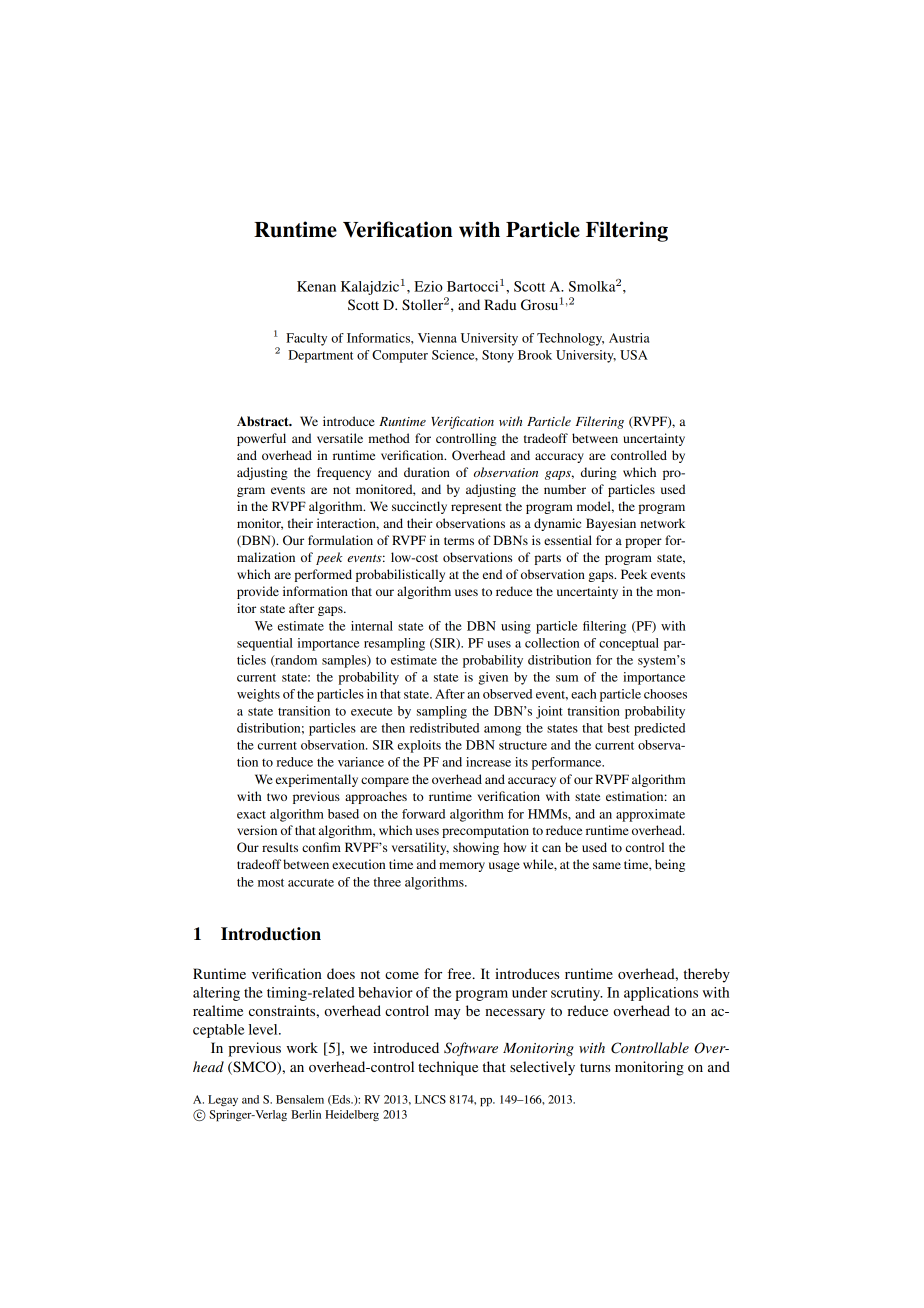 This image has width=924, height=1308. Describe the element at coordinates (595, 1067) in the image. I see `turns` at that location.
